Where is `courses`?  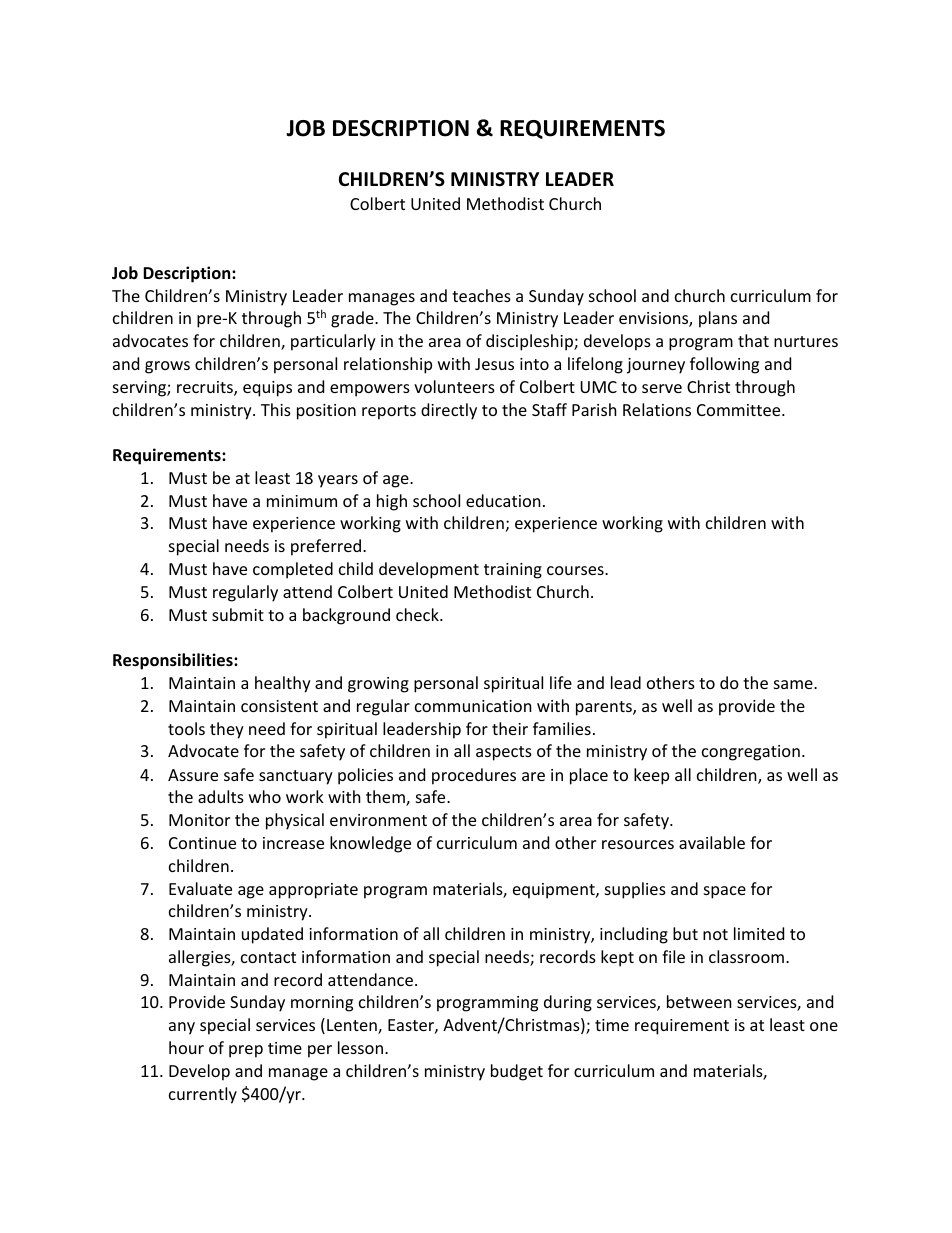 courses is located at coordinates (576, 570).
